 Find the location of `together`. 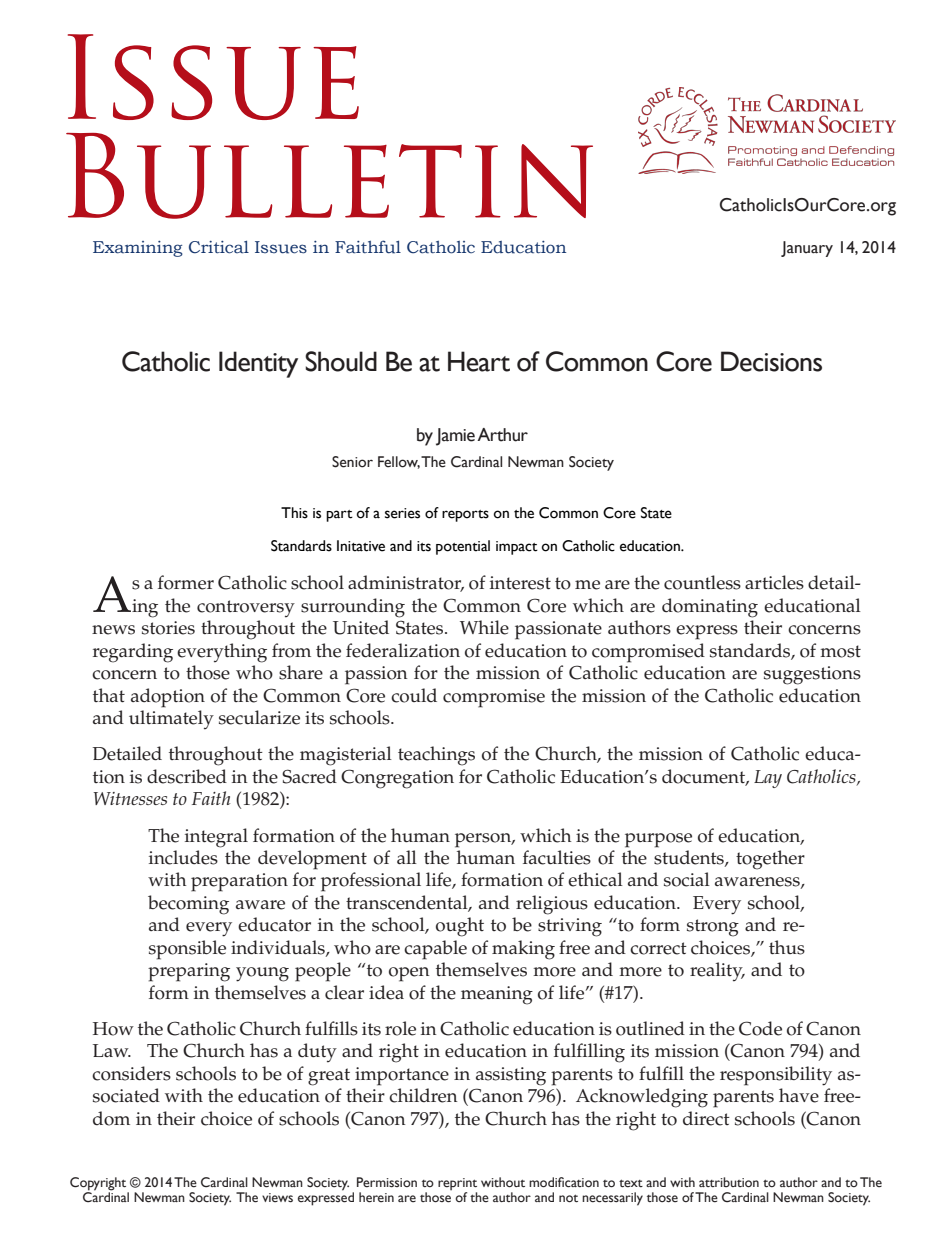

together is located at coordinates (770, 860).
